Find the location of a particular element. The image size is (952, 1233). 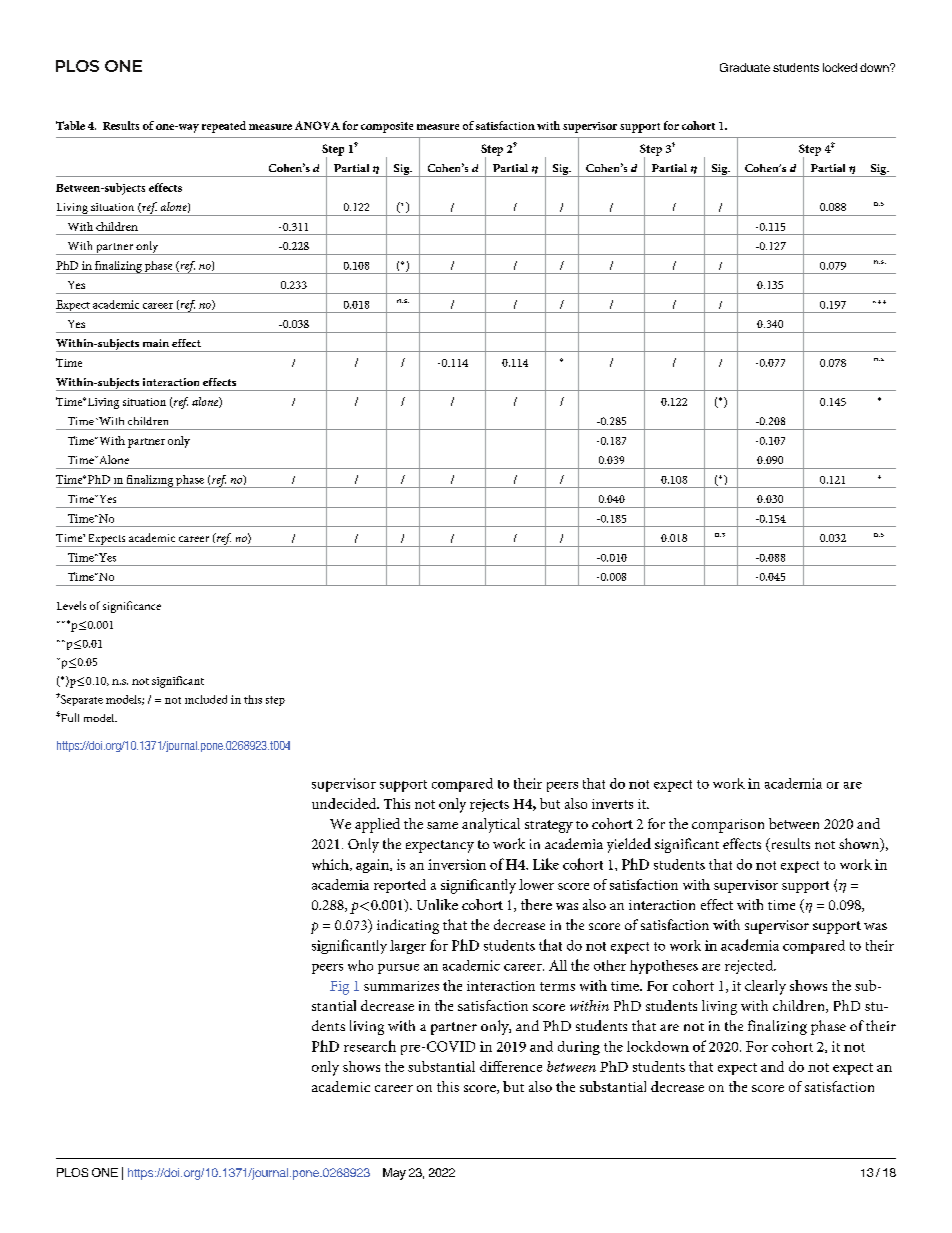

main is located at coordinates (156, 343).
